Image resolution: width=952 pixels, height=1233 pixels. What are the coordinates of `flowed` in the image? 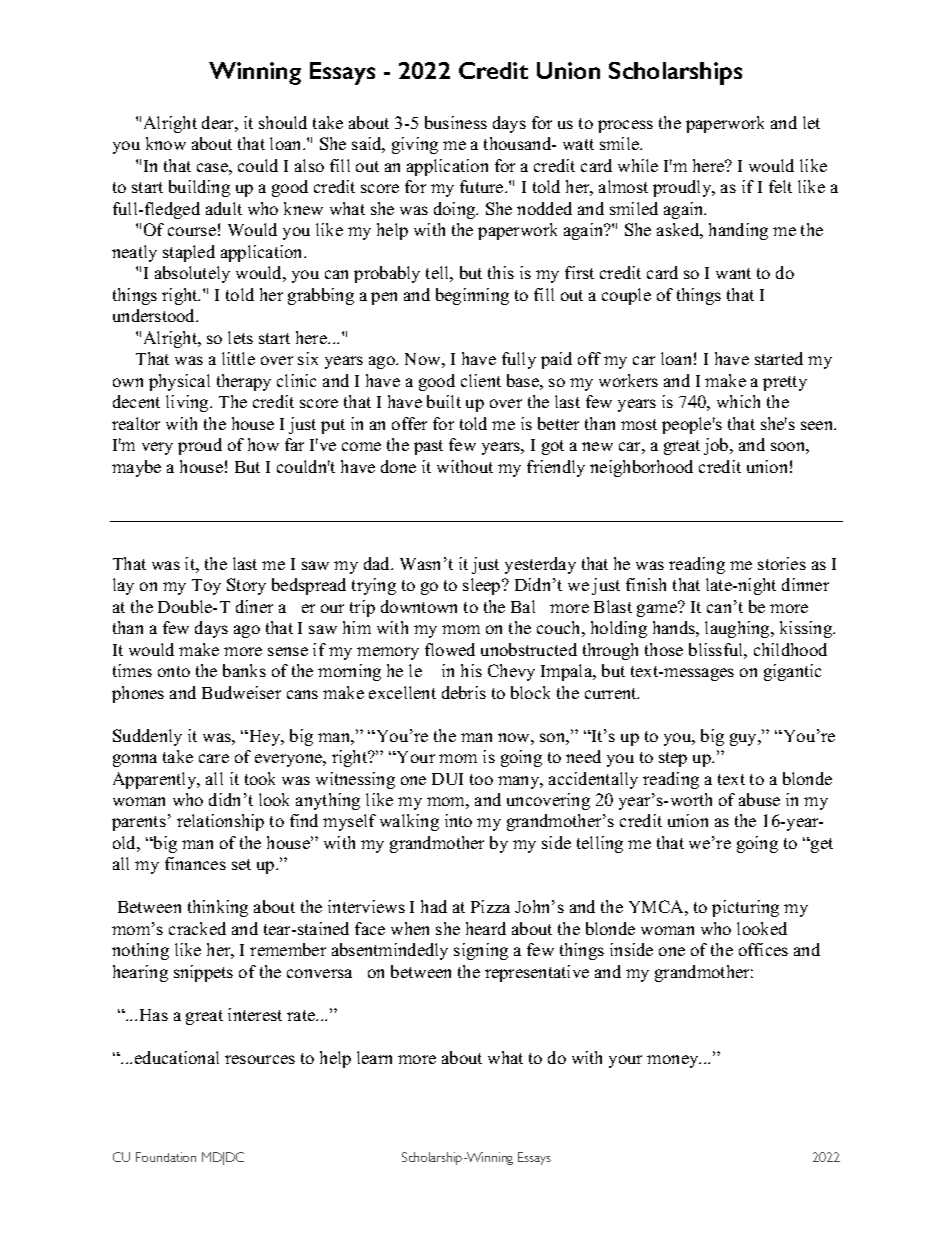 It's located at (450, 649).
